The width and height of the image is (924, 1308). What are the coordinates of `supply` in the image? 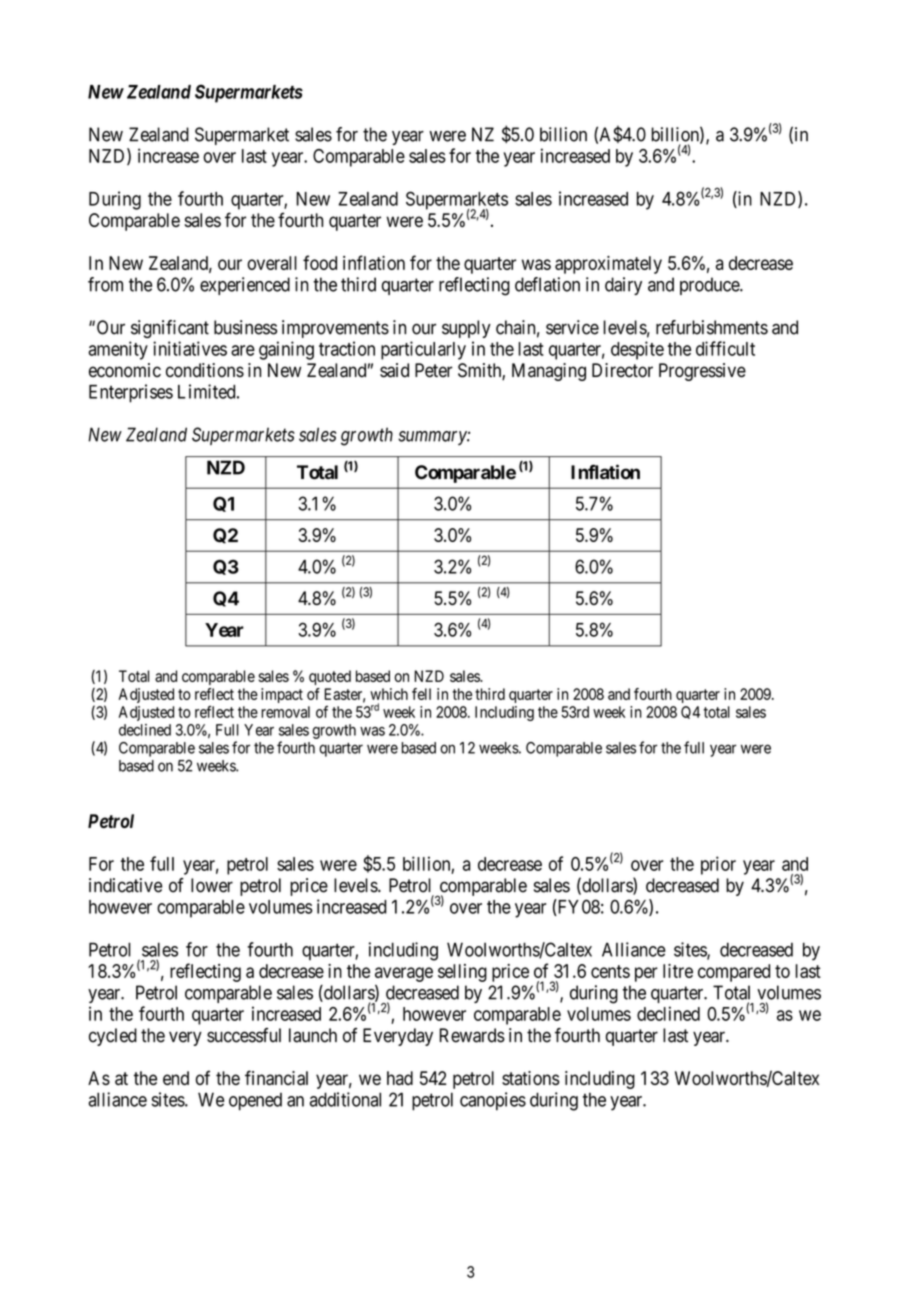 It's located at (466, 329).
